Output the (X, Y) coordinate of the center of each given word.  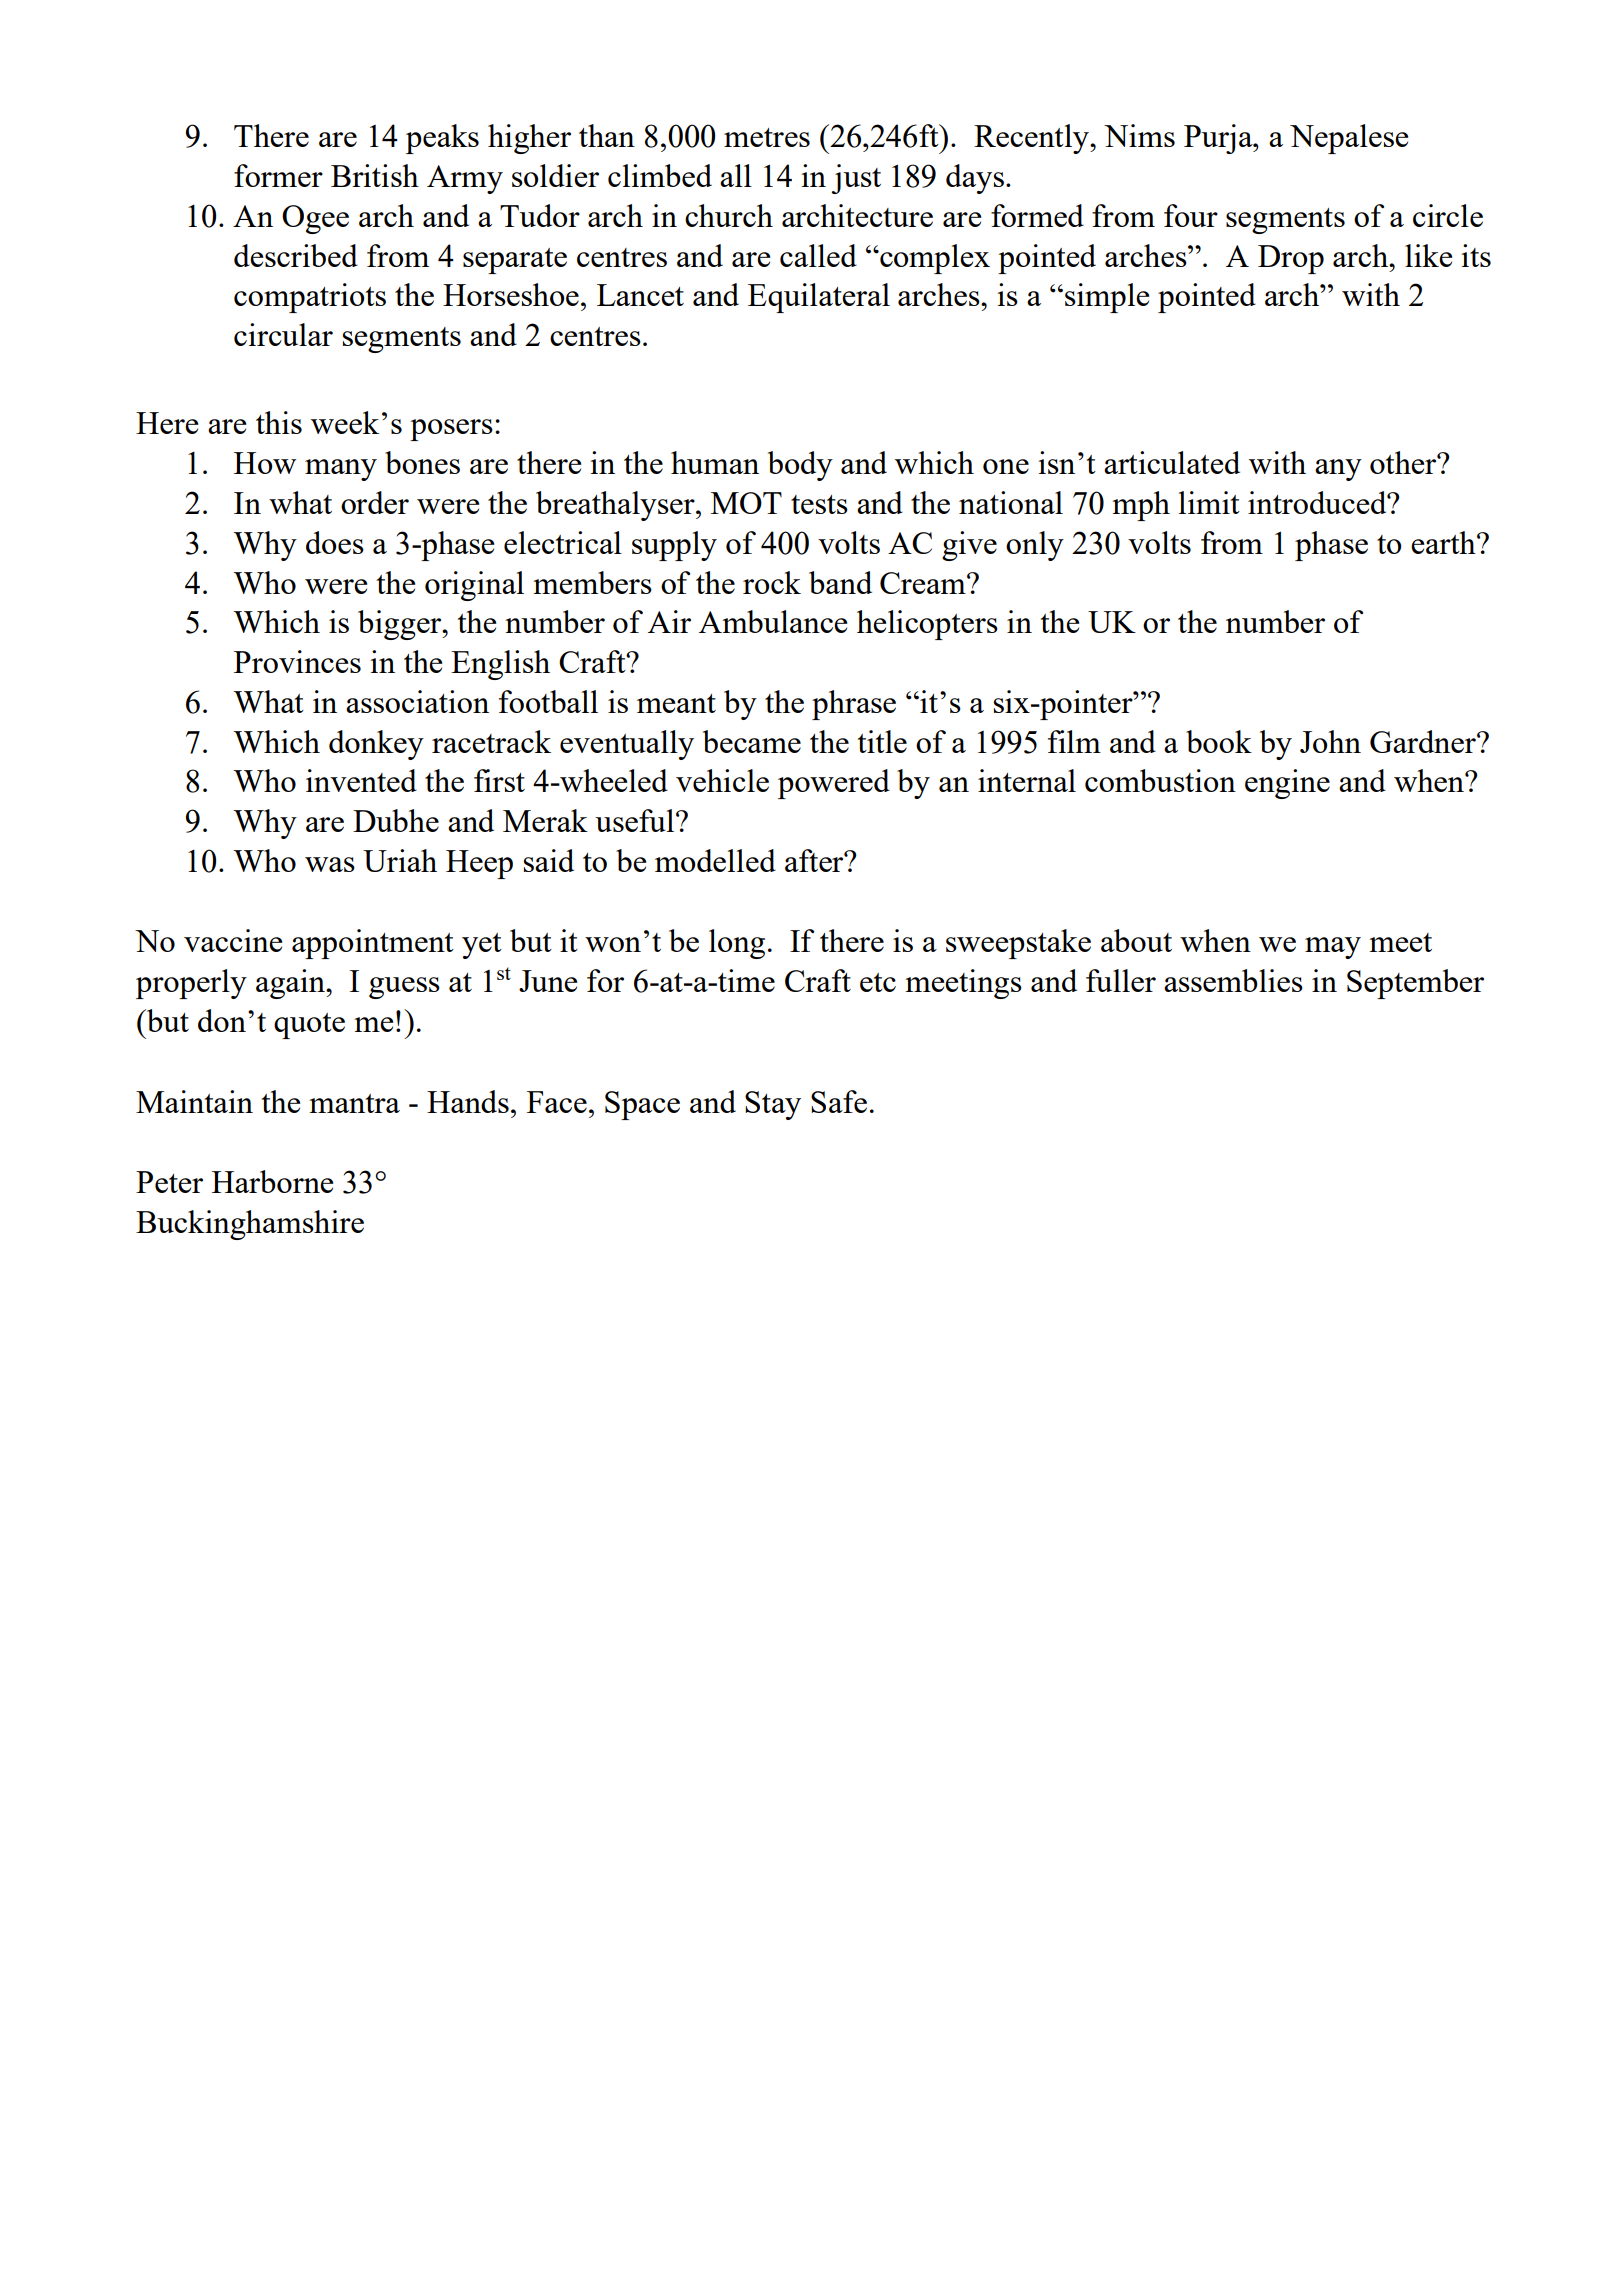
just (856, 179)
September (1415, 984)
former (278, 175)
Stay (773, 1105)
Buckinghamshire (250, 1225)
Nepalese (1349, 139)
